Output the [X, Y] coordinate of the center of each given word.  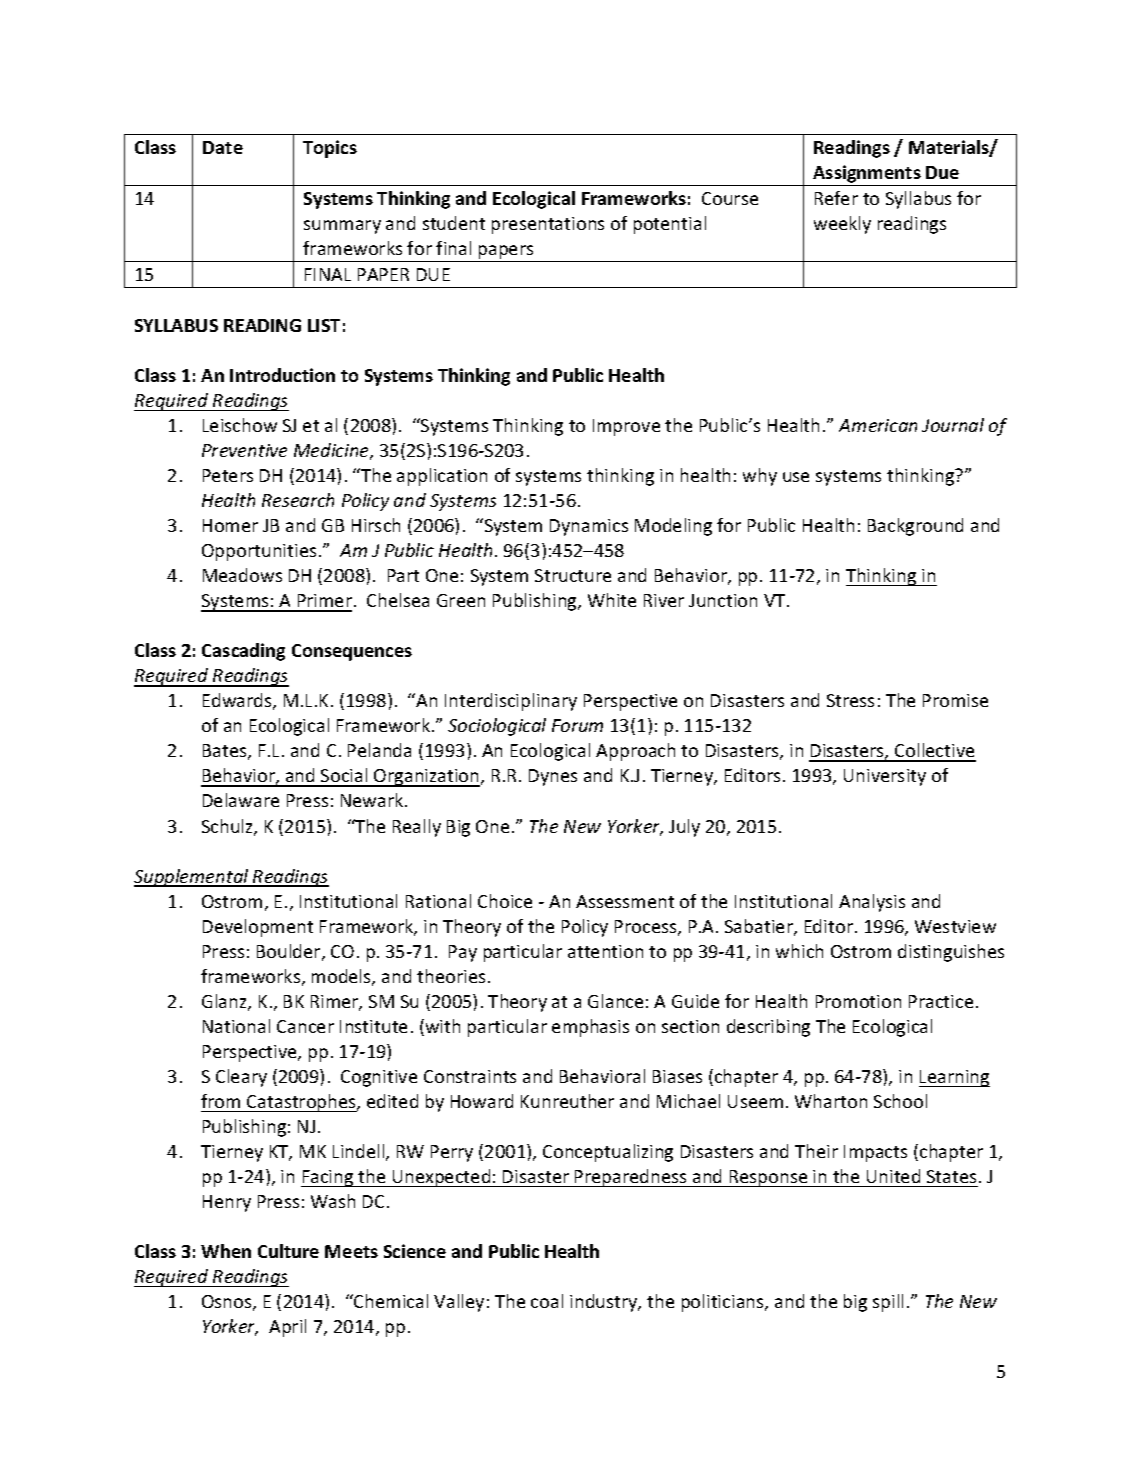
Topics [330, 149]
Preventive [244, 450]
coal [547, 1301]
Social [344, 777]
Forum [577, 725]
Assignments [867, 175]
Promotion [858, 1001]
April [287, 1328]
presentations [548, 225]
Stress [850, 700]
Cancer [305, 1026]
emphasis [590, 1028]
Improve [626, 427]
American [878, 425]
